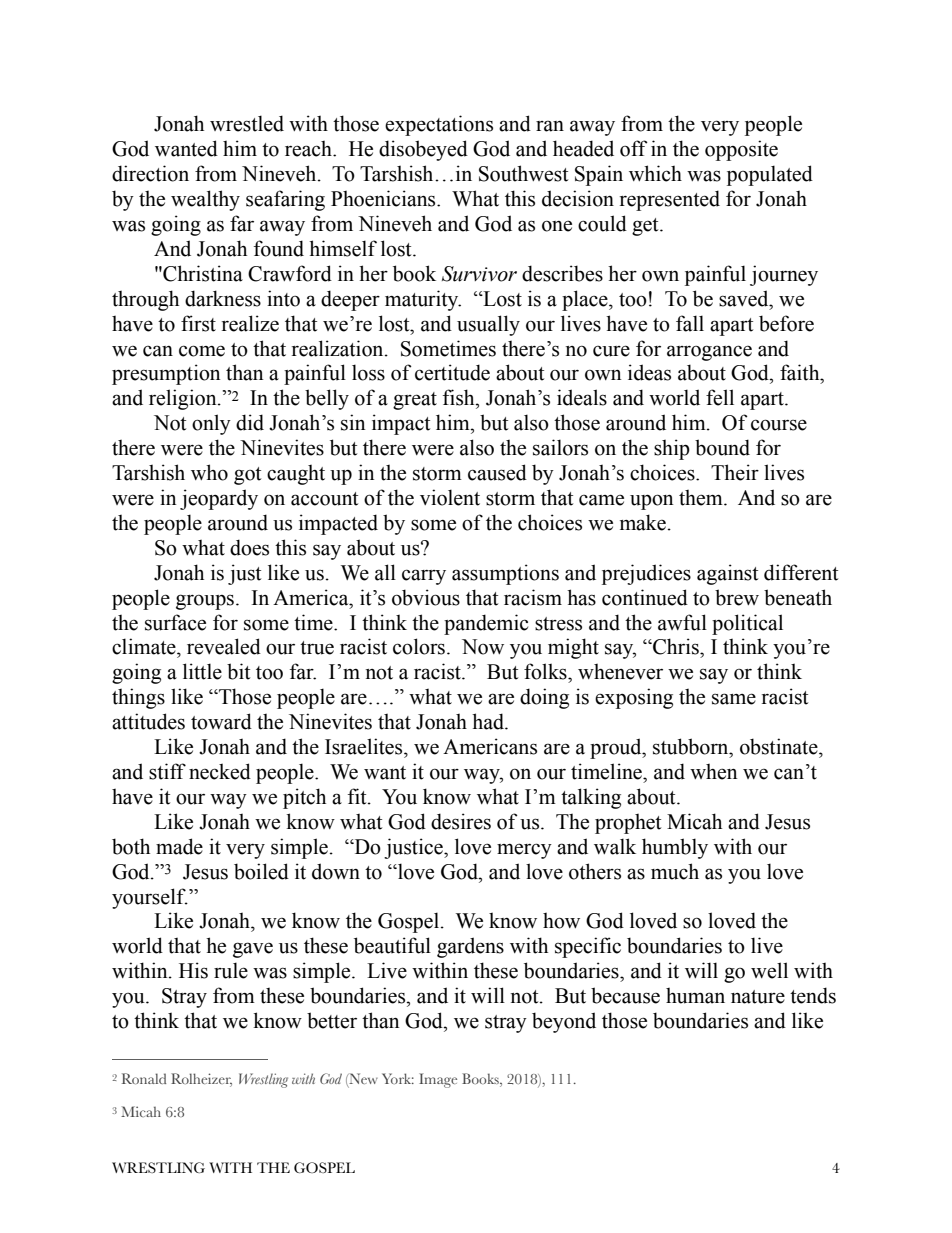 The height and width of the document is (1233, 952). I want to click on come, so click(202, 351).
